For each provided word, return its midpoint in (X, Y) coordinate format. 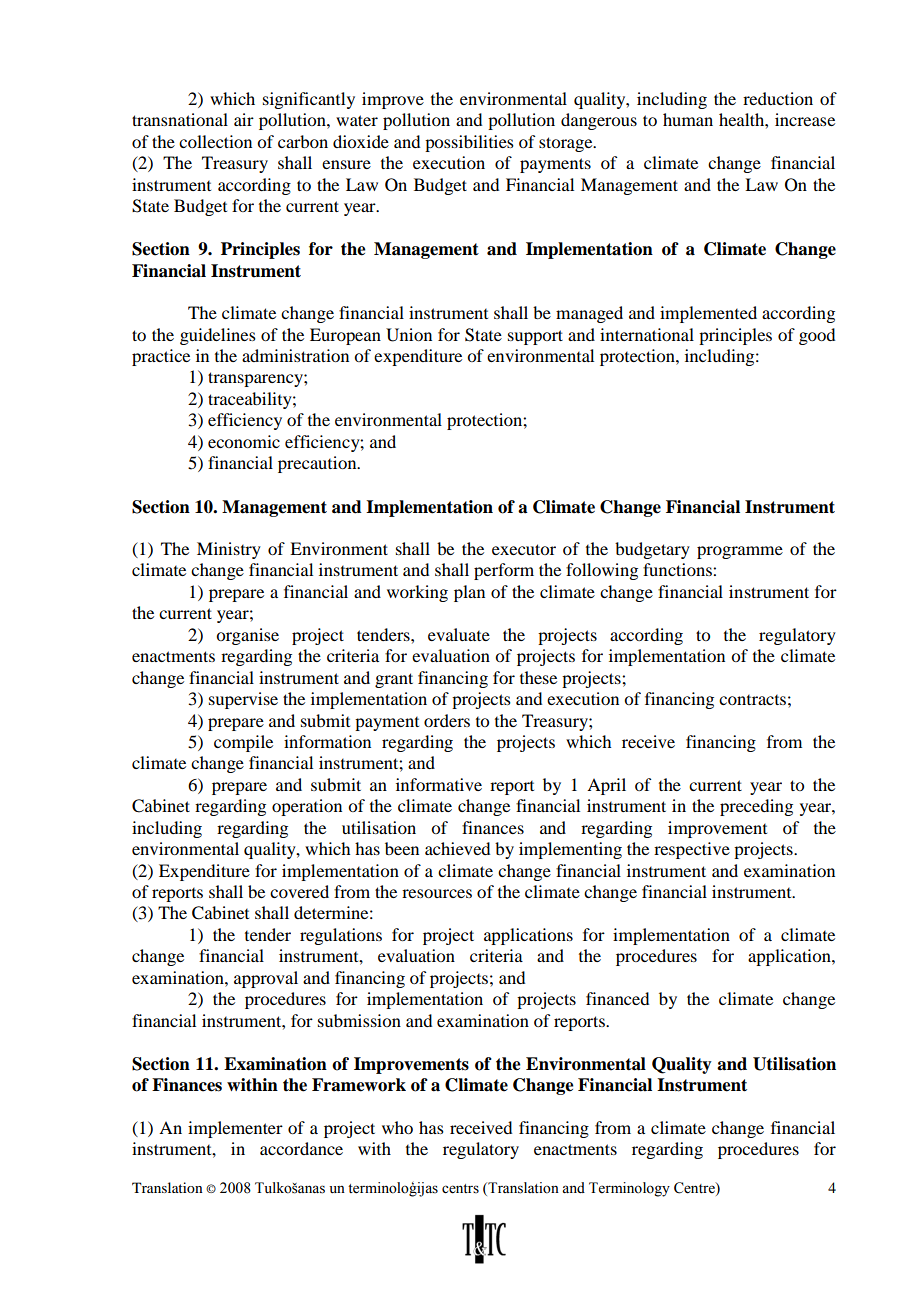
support (535, 337)
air (244, 119)
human (688, 119)
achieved (457, 848)
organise (247, 636)
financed (617, 998)
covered (299, 891)
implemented (708, 314)
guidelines (218, 336)
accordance (301, 1148)
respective (692, 850)
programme (740, 552)
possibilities (469, 143)
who (397, 1127)
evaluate (459, 634)
